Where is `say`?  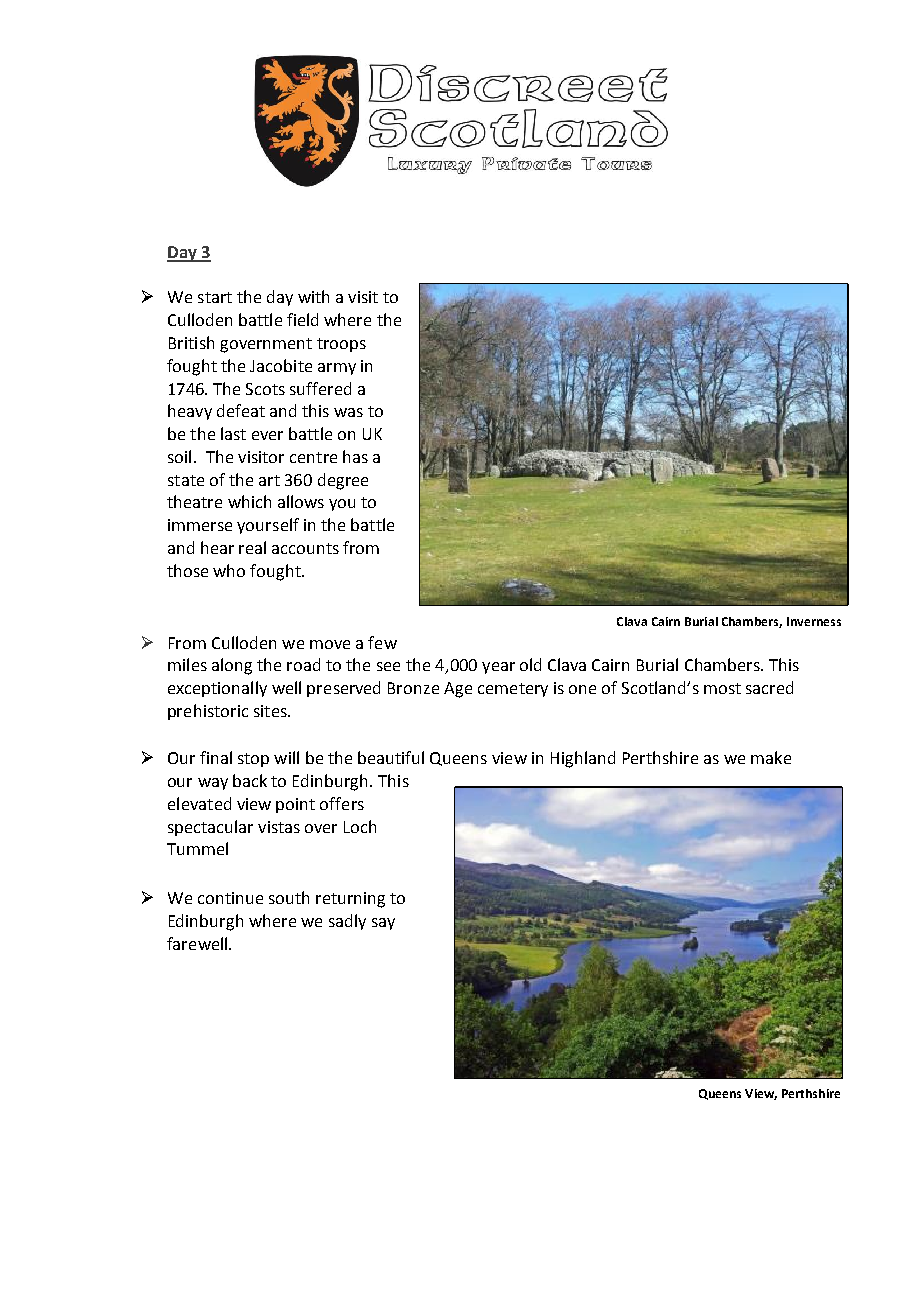 say is located at coordinates (383, 924).
